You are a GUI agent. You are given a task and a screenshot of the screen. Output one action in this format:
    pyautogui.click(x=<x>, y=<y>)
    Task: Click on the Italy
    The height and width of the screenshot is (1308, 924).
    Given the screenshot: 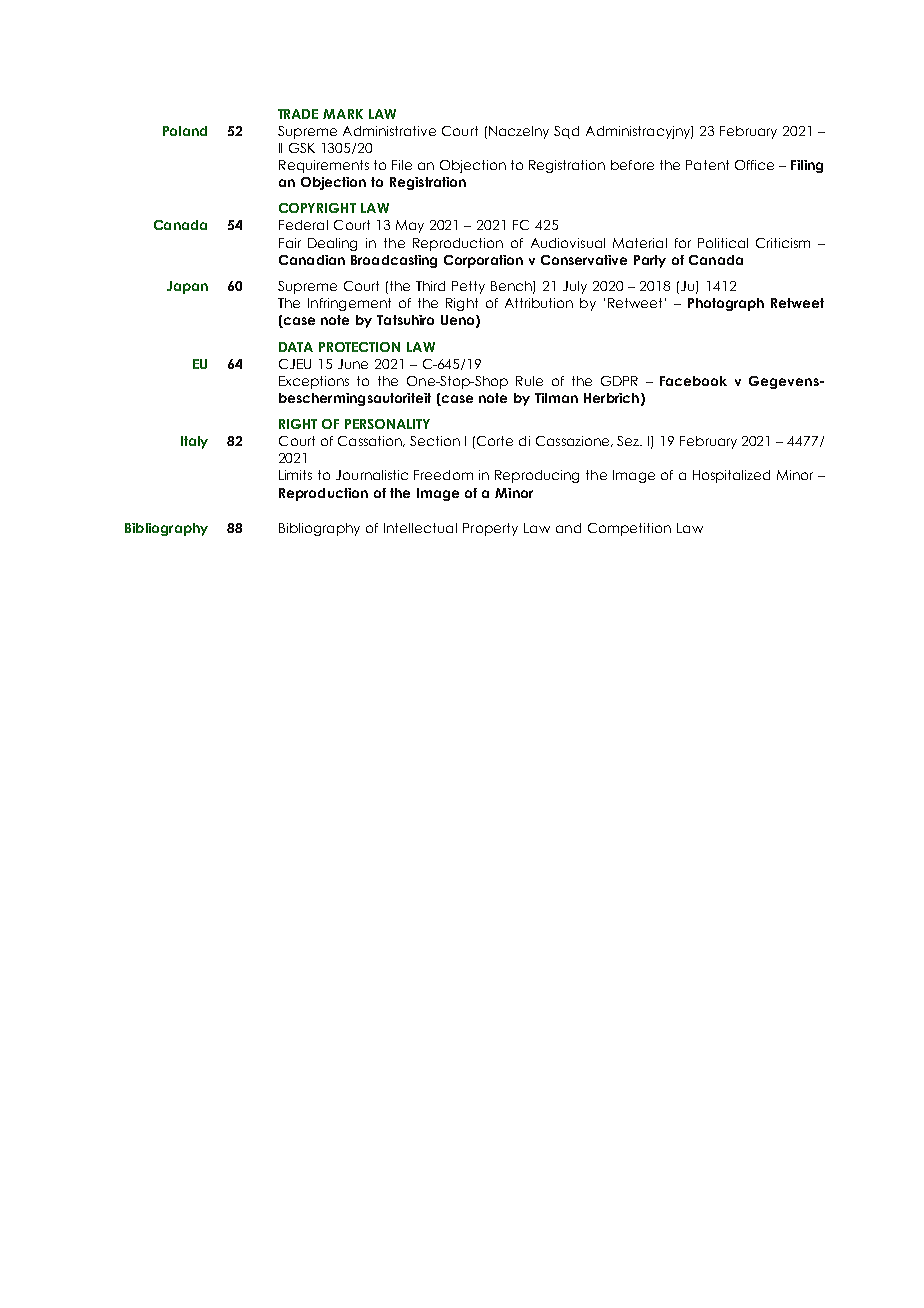 What is the action you would take?
    pyautogui.click(x=194, y=442)
